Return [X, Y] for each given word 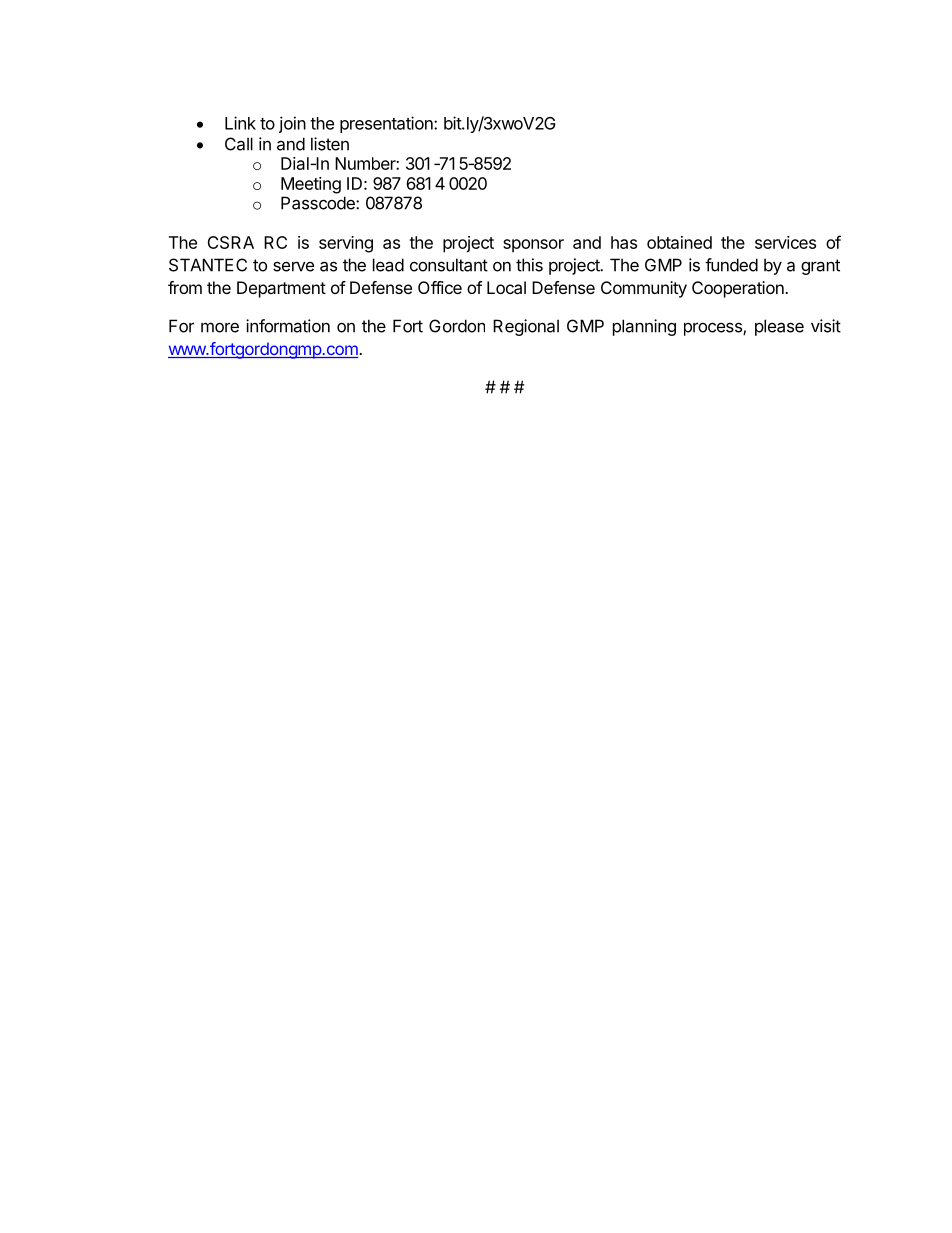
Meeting [311, 185]
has [624, 242]
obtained [679, 242]
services [785, 242]
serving [346, 244]
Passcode [319, 203]
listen [330, 144]
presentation [387, 124]
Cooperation [739, 289]
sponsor [533, 246]
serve [293, 266]
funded [731, 265]
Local [506, 287]
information [288, 326]
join [292, 124]
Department [281, 289]
